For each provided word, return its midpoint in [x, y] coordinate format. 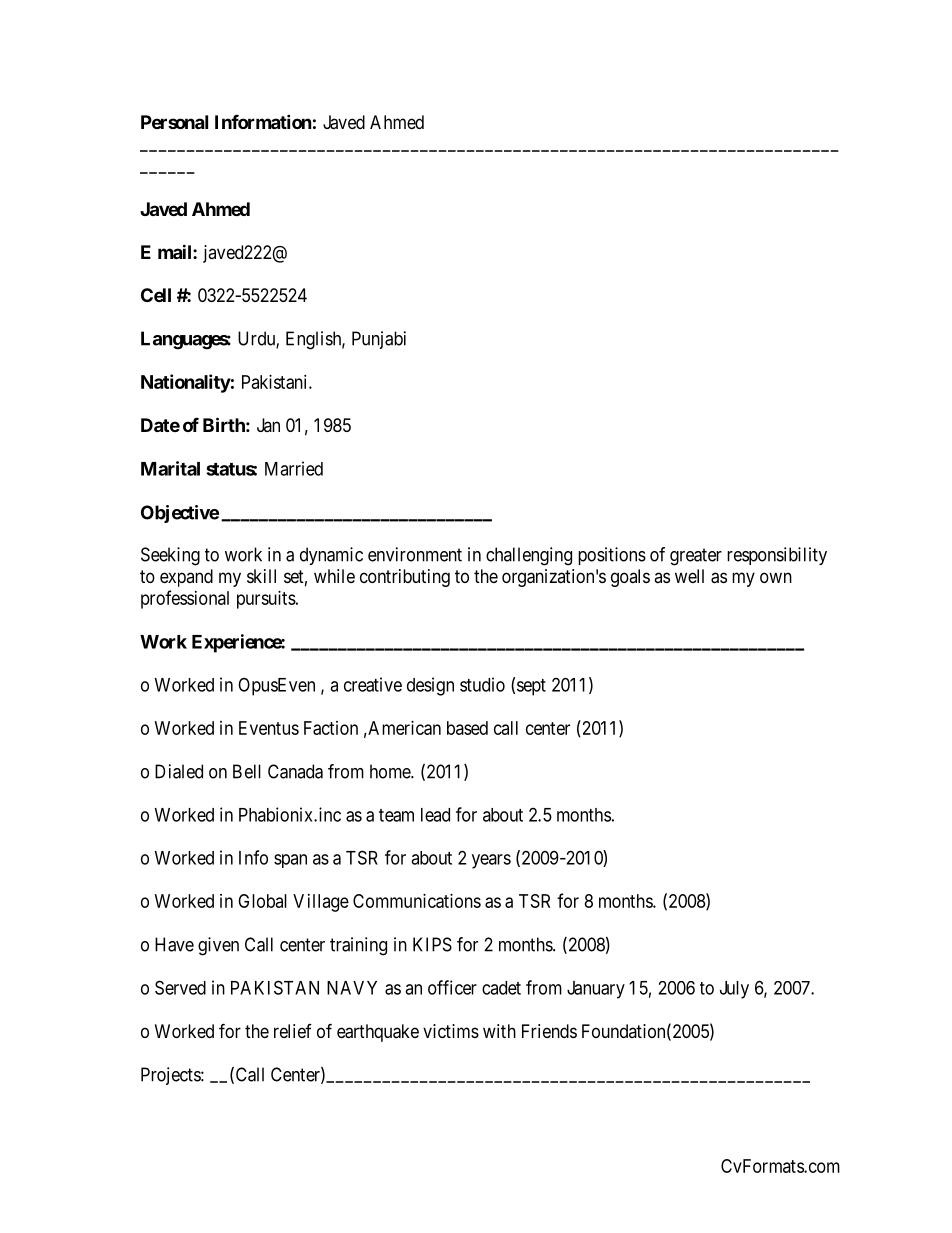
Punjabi [379, 340]
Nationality [186, 383]
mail [176, 251]
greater [696, 557]
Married [294, 468]
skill [261, 576]
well [689, 576]
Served [180, 987]
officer [452, 987]
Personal [174, 122]
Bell [247, 771]
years [491, 861]
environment [415, 554]
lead [435, 815]
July [734, 990]
